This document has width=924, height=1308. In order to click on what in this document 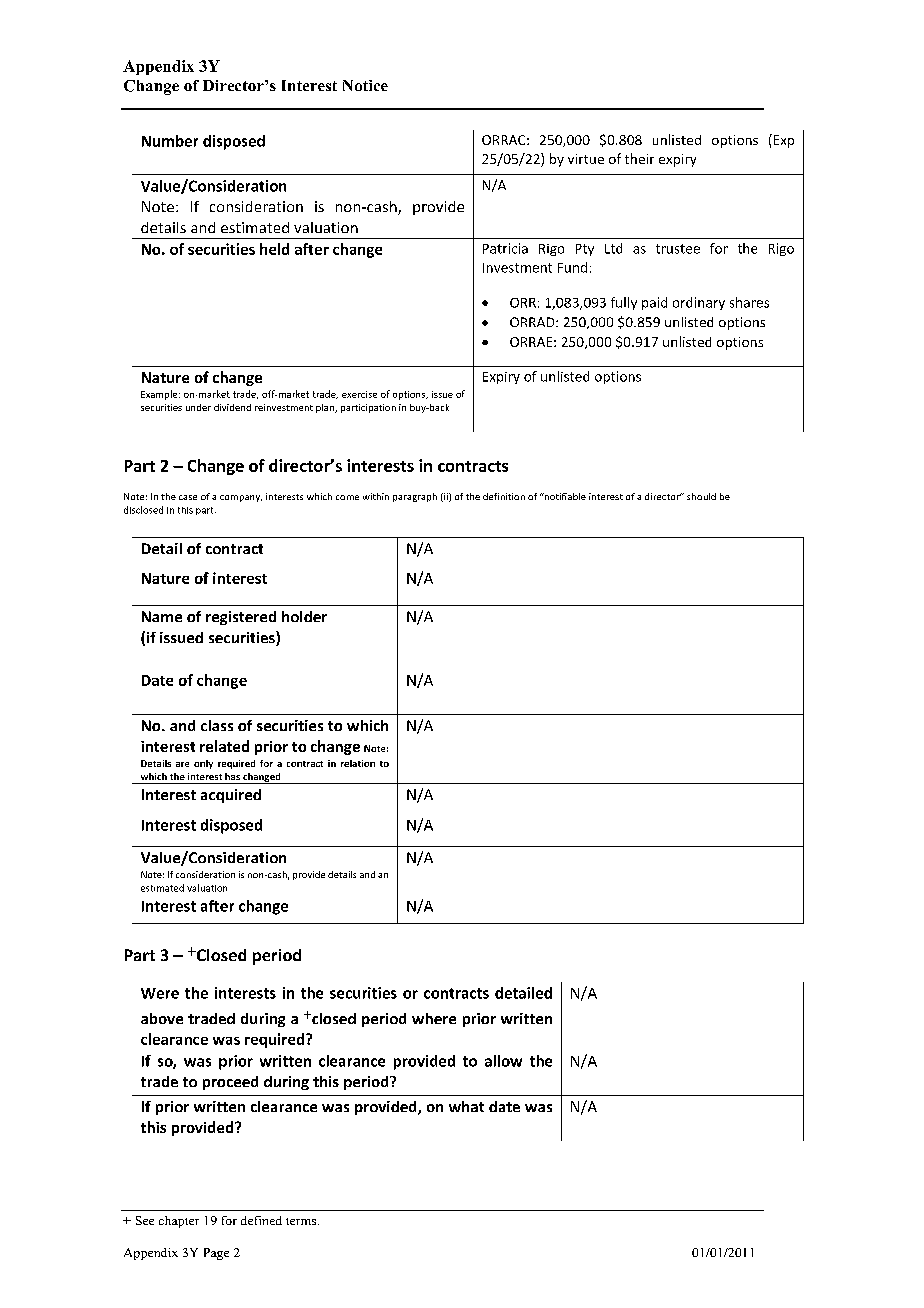, I will do `click(466, 1106)`.
